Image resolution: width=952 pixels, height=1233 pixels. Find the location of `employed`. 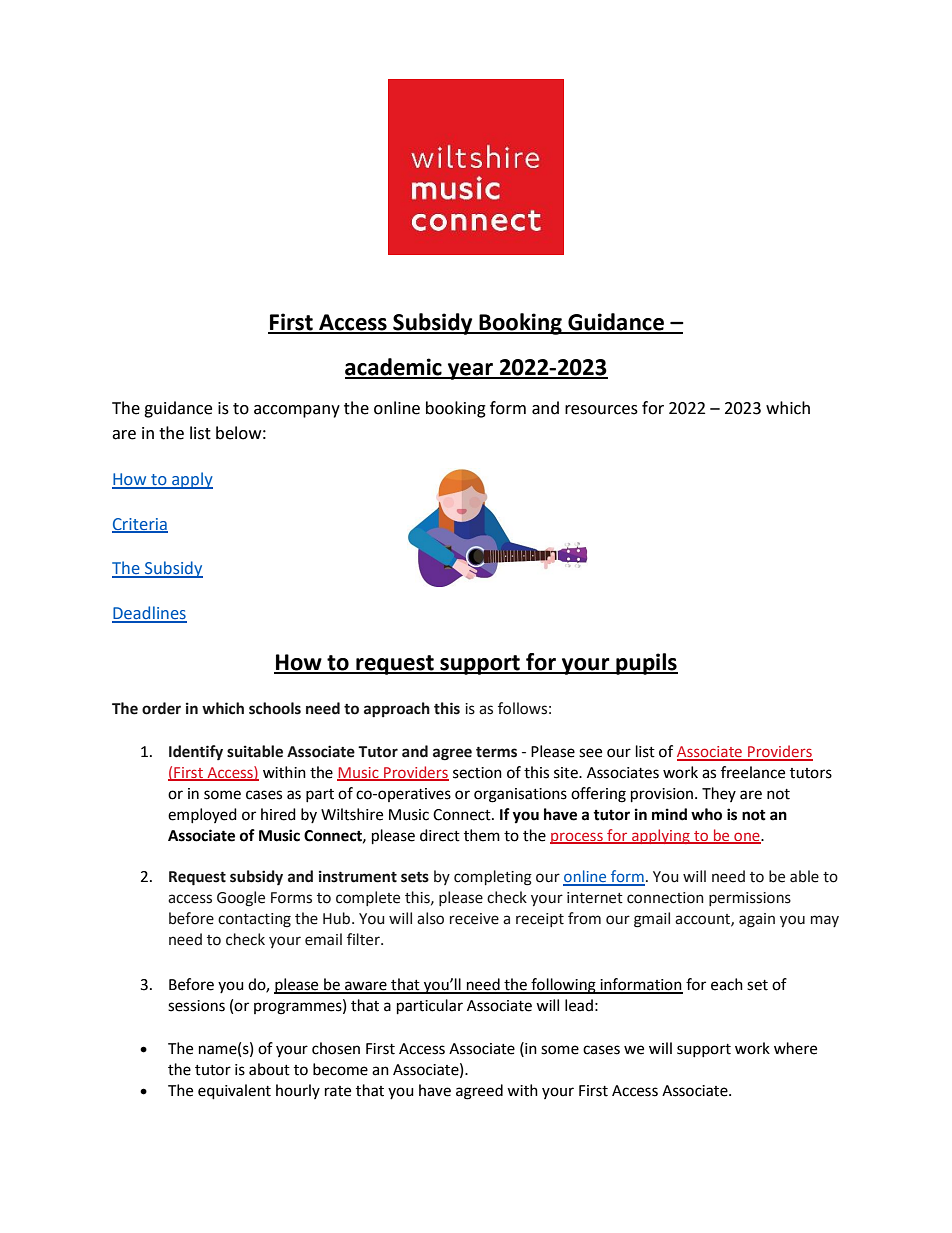

employed is located at coordinates (202, 815).
